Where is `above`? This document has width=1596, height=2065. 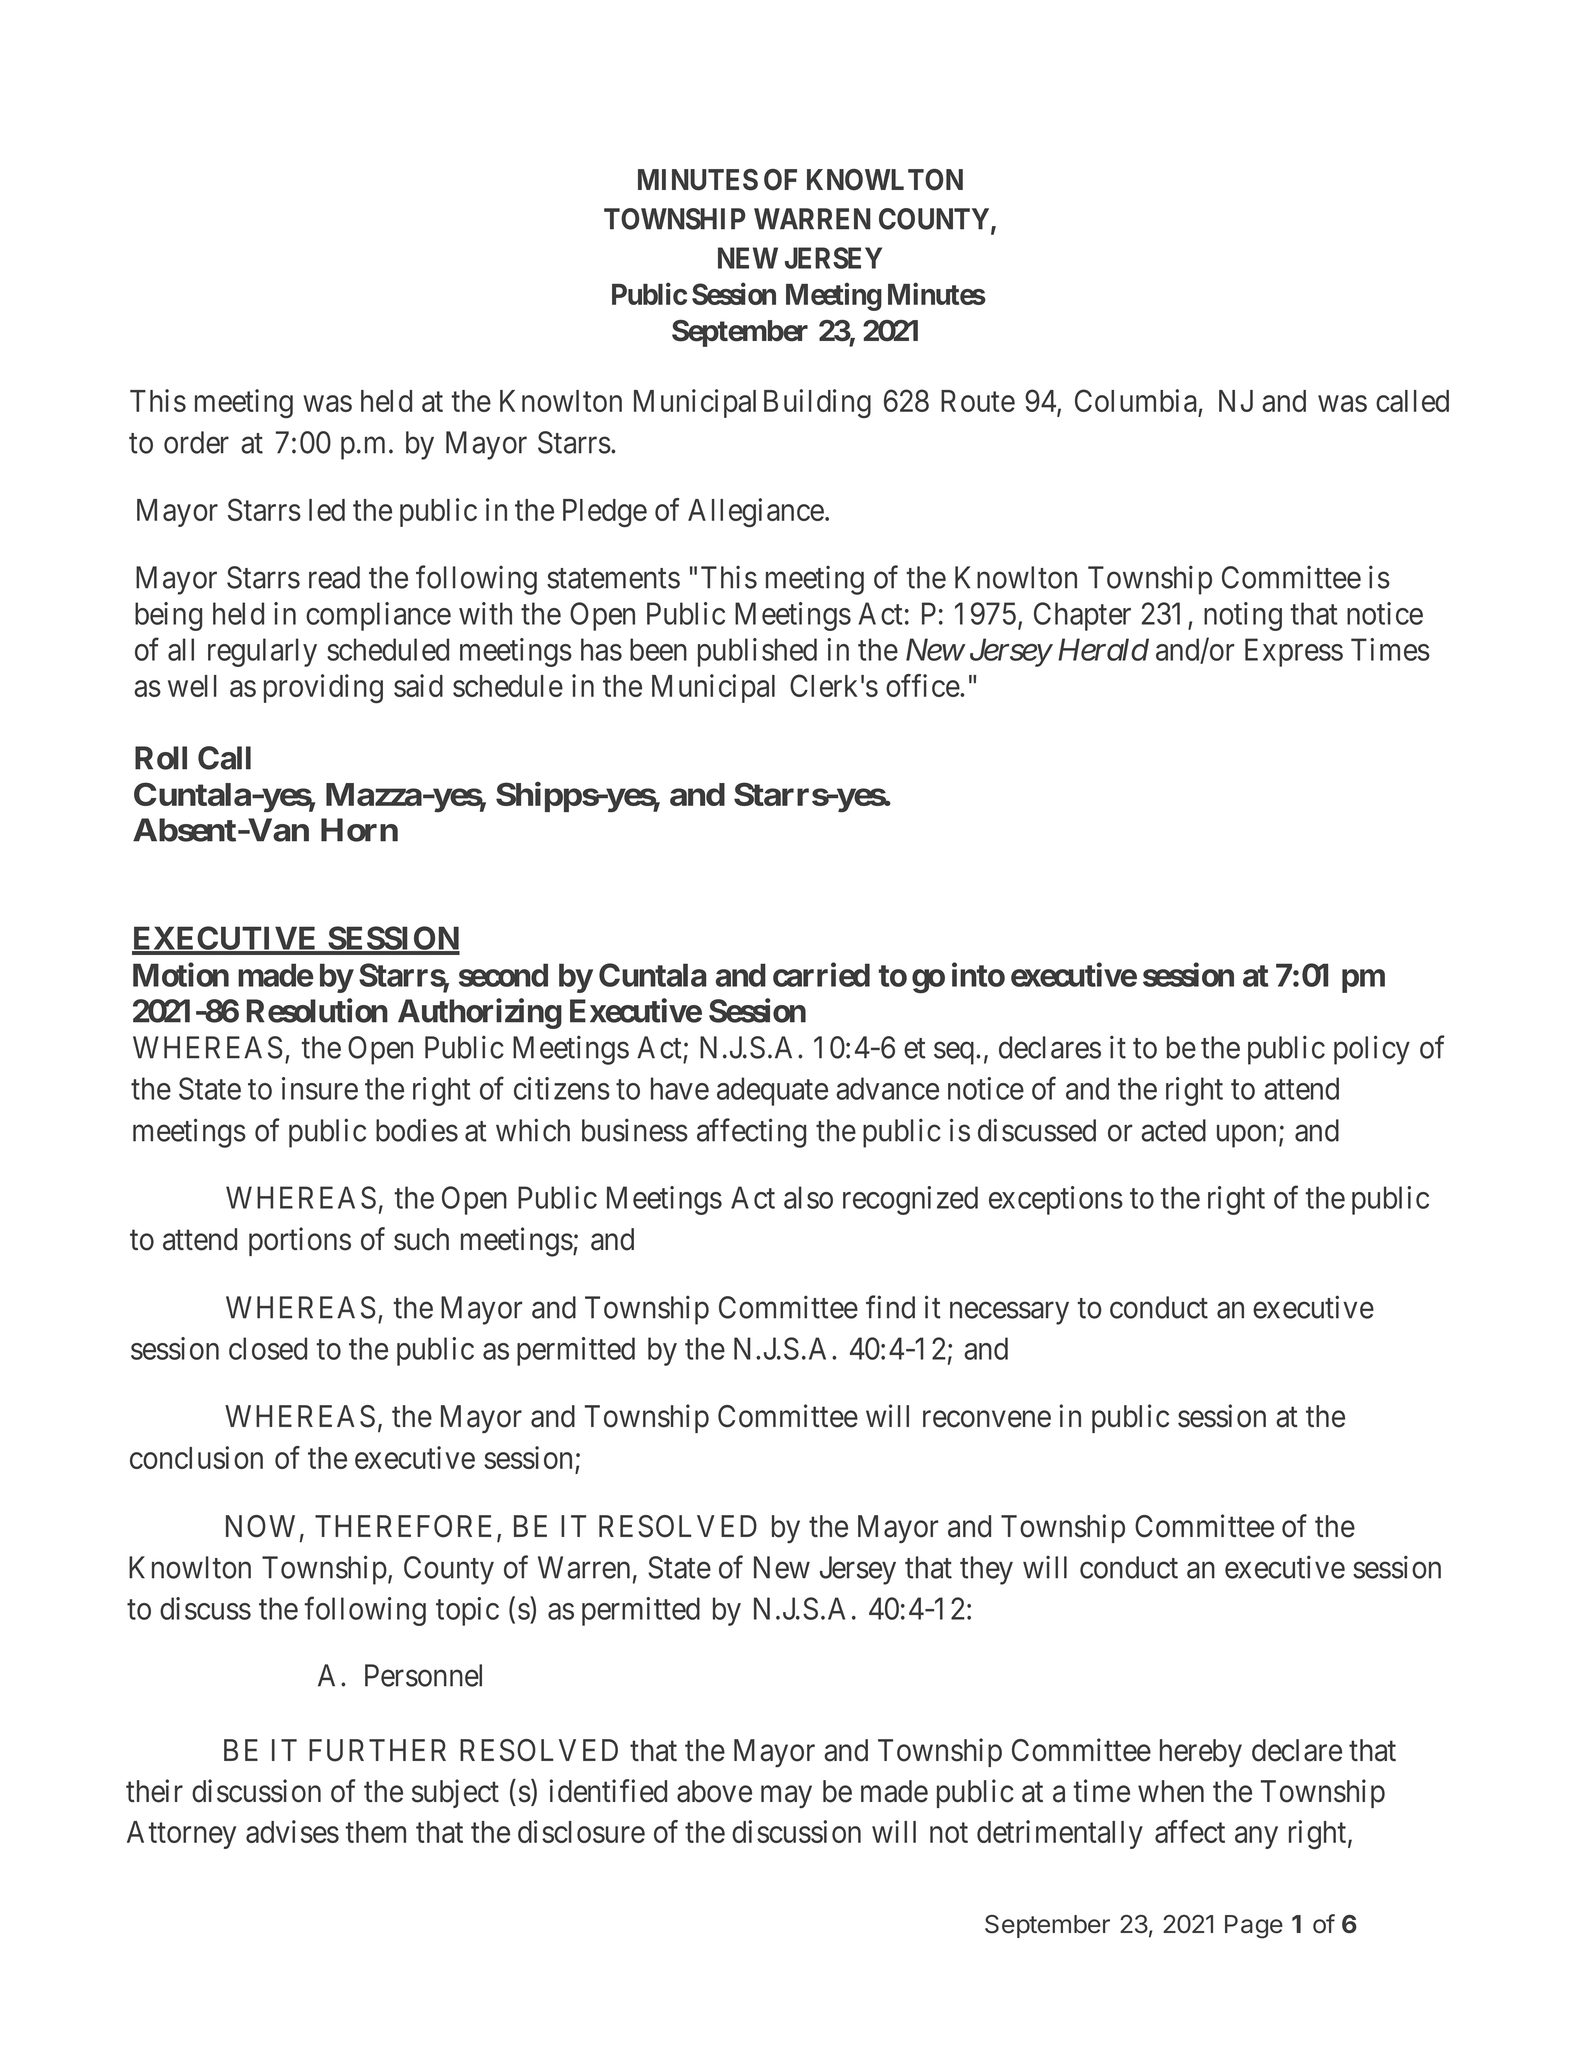 above is located at coordinates (714, 1791).
